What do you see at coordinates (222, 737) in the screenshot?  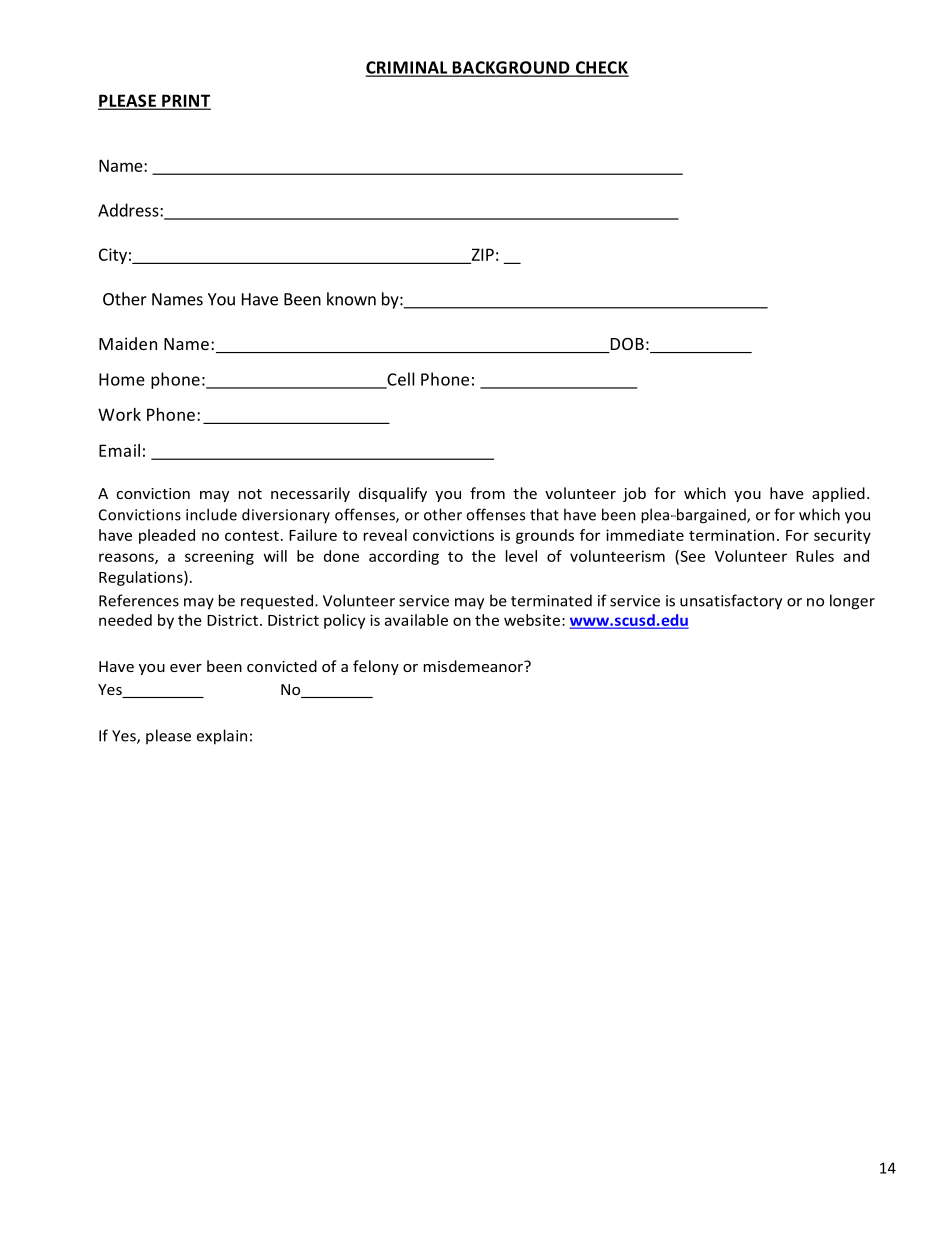 I see `explain` at bounding box center [222, 737].
